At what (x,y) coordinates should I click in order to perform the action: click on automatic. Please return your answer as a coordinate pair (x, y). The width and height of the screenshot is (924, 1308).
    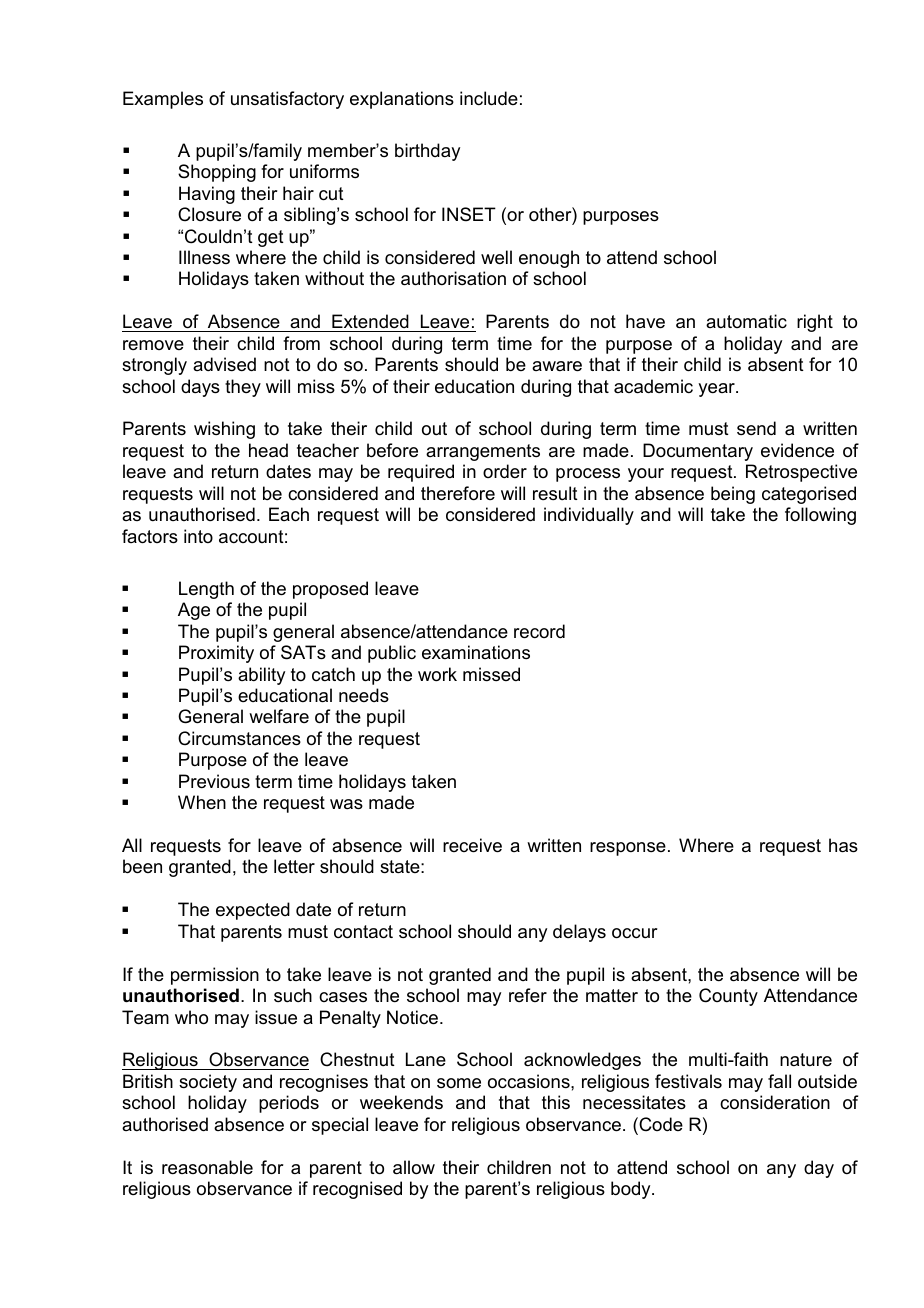
    Looking at the image, I should click on (746, 321).
